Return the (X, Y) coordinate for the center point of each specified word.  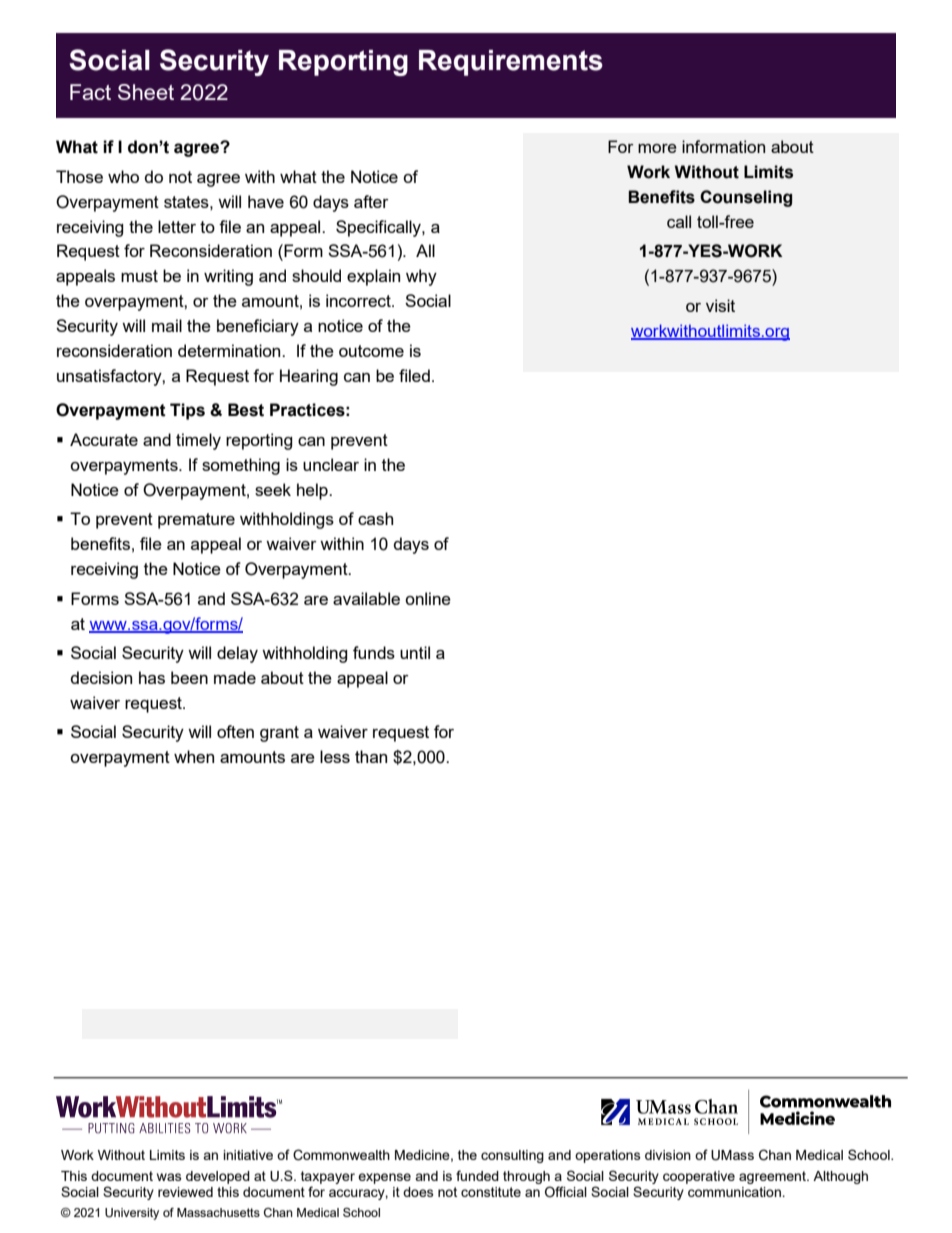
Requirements (511, 63)
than (371, 756)
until (415, 652)
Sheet (146, 92)
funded (477, 1175)
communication (735, 1192)
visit (720, 305)
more (657, 148)
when (194, 756)
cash (375, 518)
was (169, 1177)
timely (198, 441)
